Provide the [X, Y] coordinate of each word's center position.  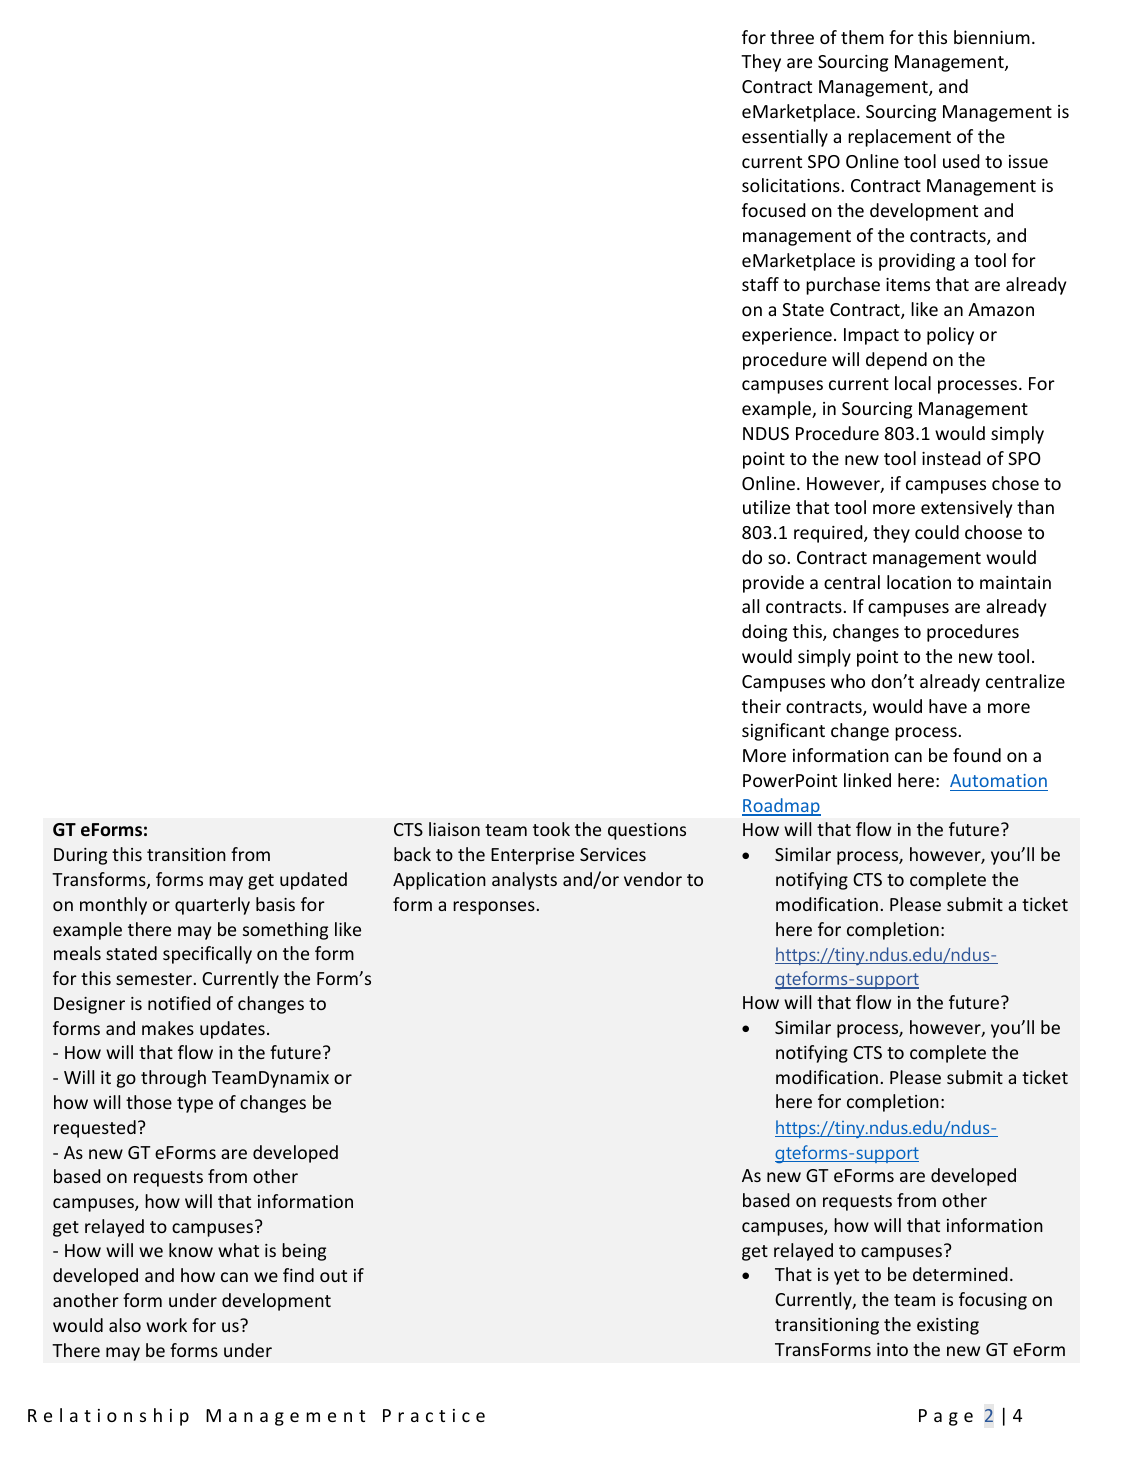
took [551, 829]
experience [787, 336]
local [913, 383]
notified [179, 1003]
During [80, 856]
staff [760, 284]
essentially [785, 138]
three [792, 37]
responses [494, 908]
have [948, 706]
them [862, 37]
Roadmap [781, 807]
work [166, 1325]
